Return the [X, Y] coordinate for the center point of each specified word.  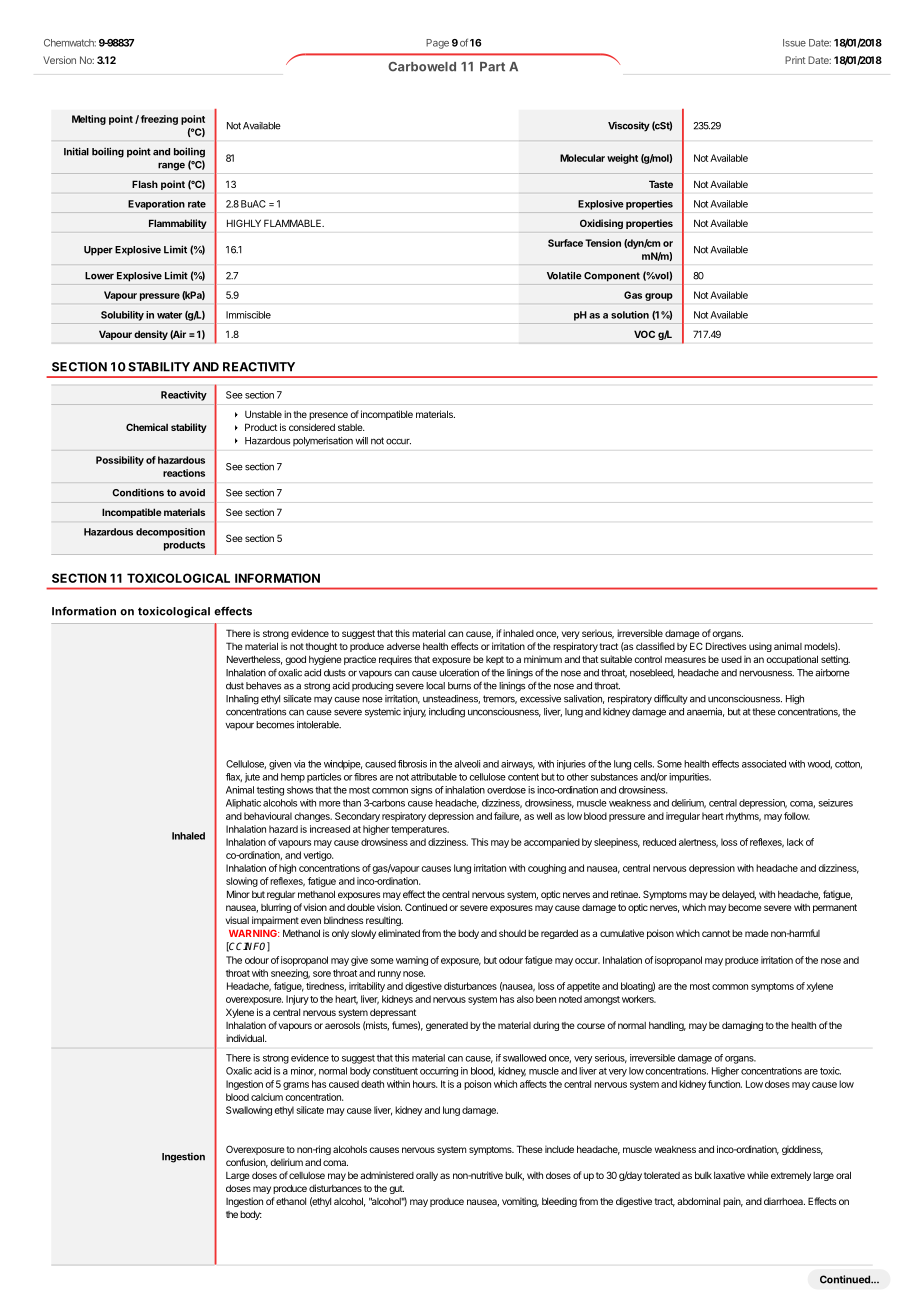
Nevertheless [254, 660]
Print [795, 60]
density [151, 335]
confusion [247, 1163]
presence [328, 416]
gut [396, 1189]
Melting [89, 120]
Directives [726, 646]
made [756, 933]
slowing [242, 882]
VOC [644, 334]
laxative [729, 1175]
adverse [403, 646]
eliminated [399, 933]
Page [437, 44]
